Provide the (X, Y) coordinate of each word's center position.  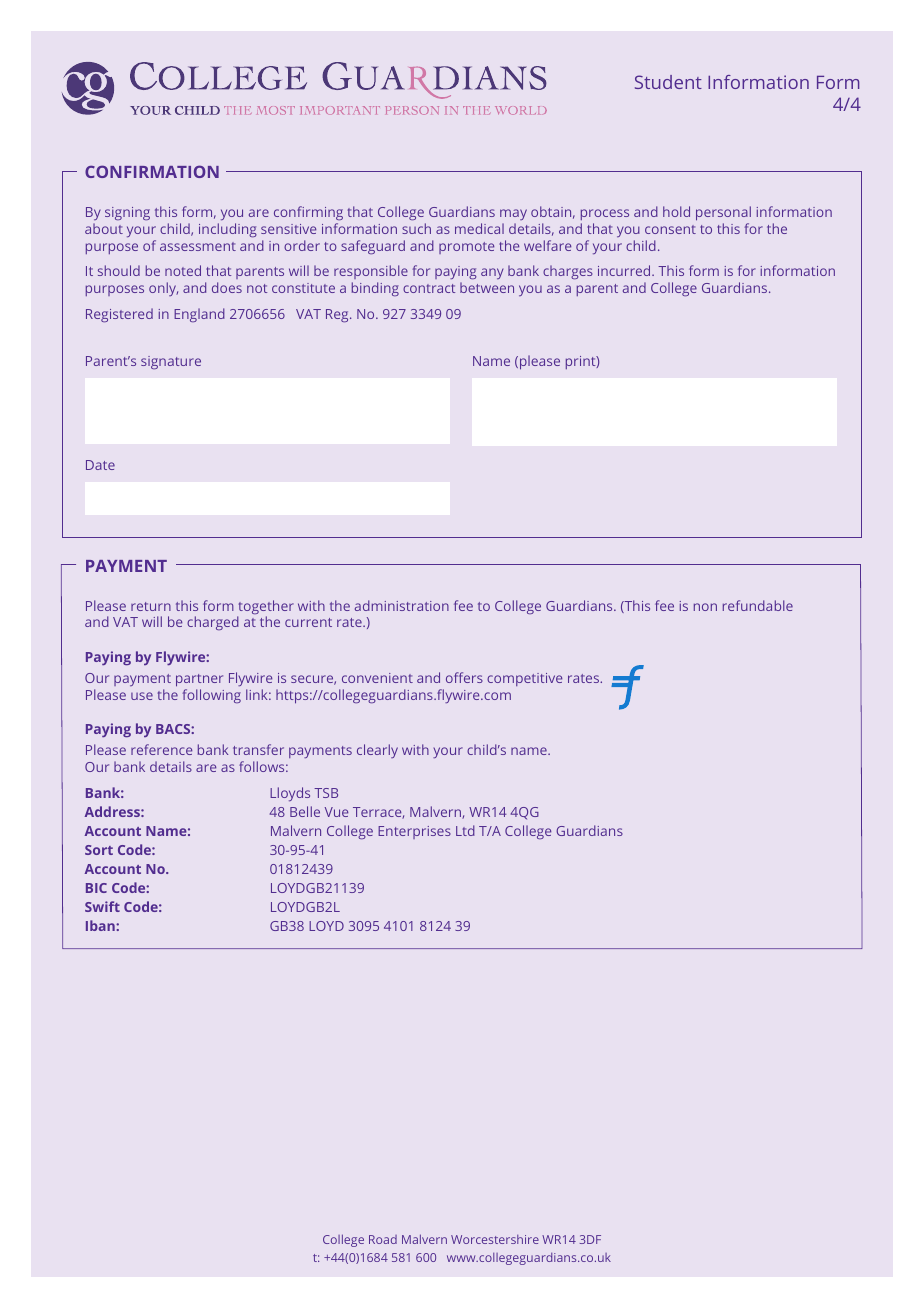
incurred (625, 270)
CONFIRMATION (152, 171)
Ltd (465, 830)
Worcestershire (495, 1239)
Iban (101, 925)
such (416, 228)
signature (171, 362)
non (705, 607)
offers (464, 677)
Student (668, 82)
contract (429, 288)
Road (383, 1239)
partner (199, 680)
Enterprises (414, 832)
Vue (336, 812)
